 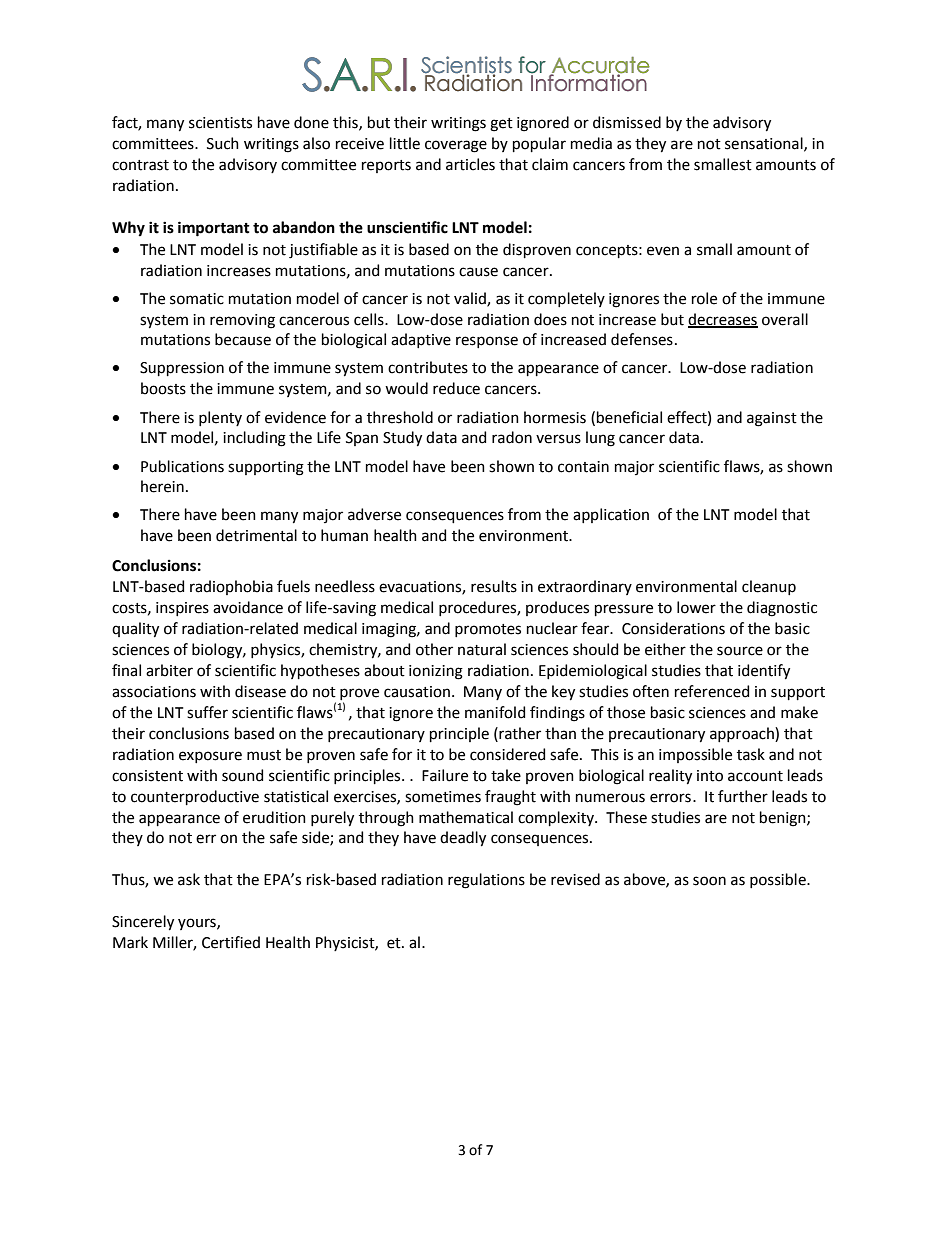 What do you see at coordinates (197, 299) in the screenshot?
I see `somatic` at bounding box center [197, 299].
